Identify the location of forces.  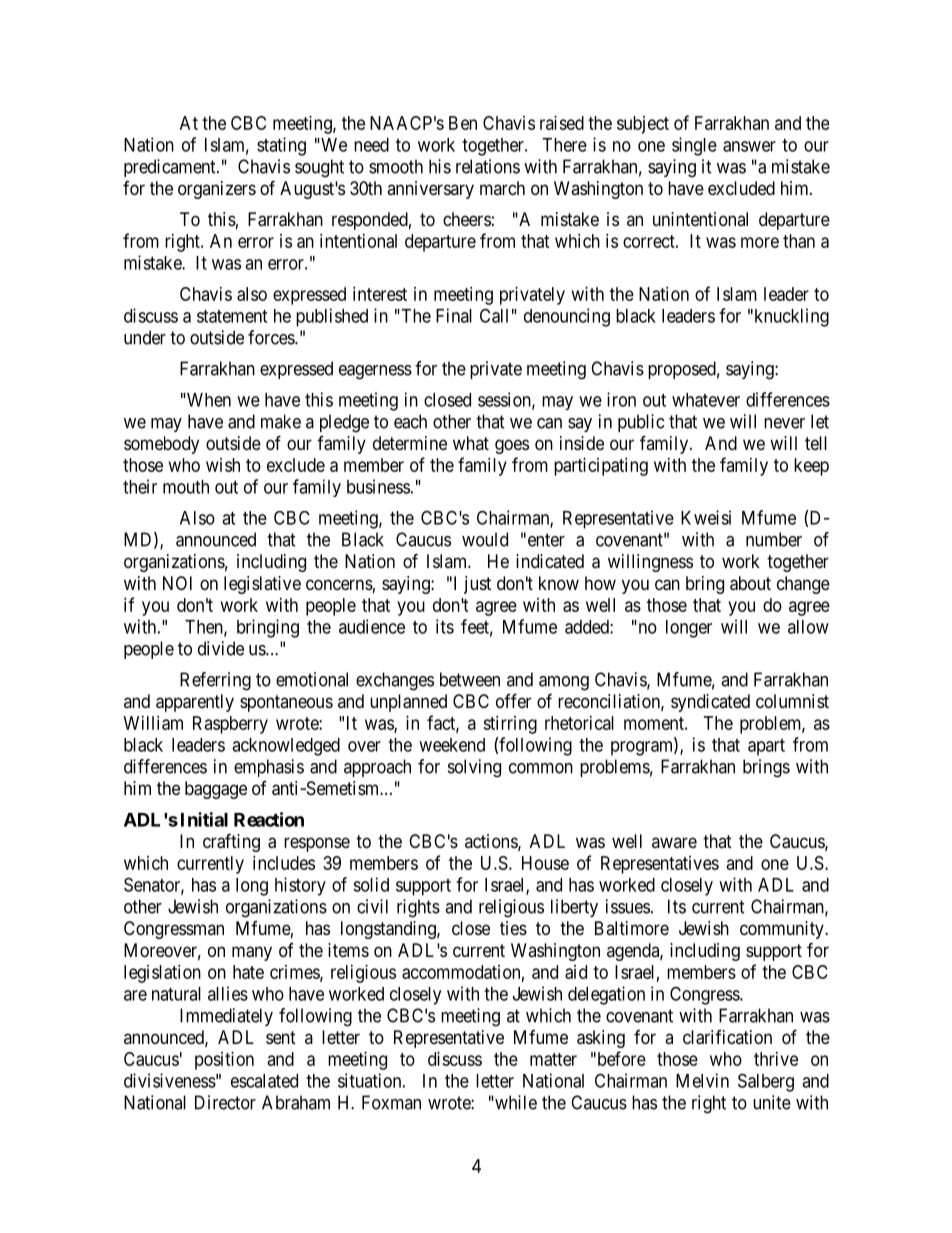
(272, 337).
